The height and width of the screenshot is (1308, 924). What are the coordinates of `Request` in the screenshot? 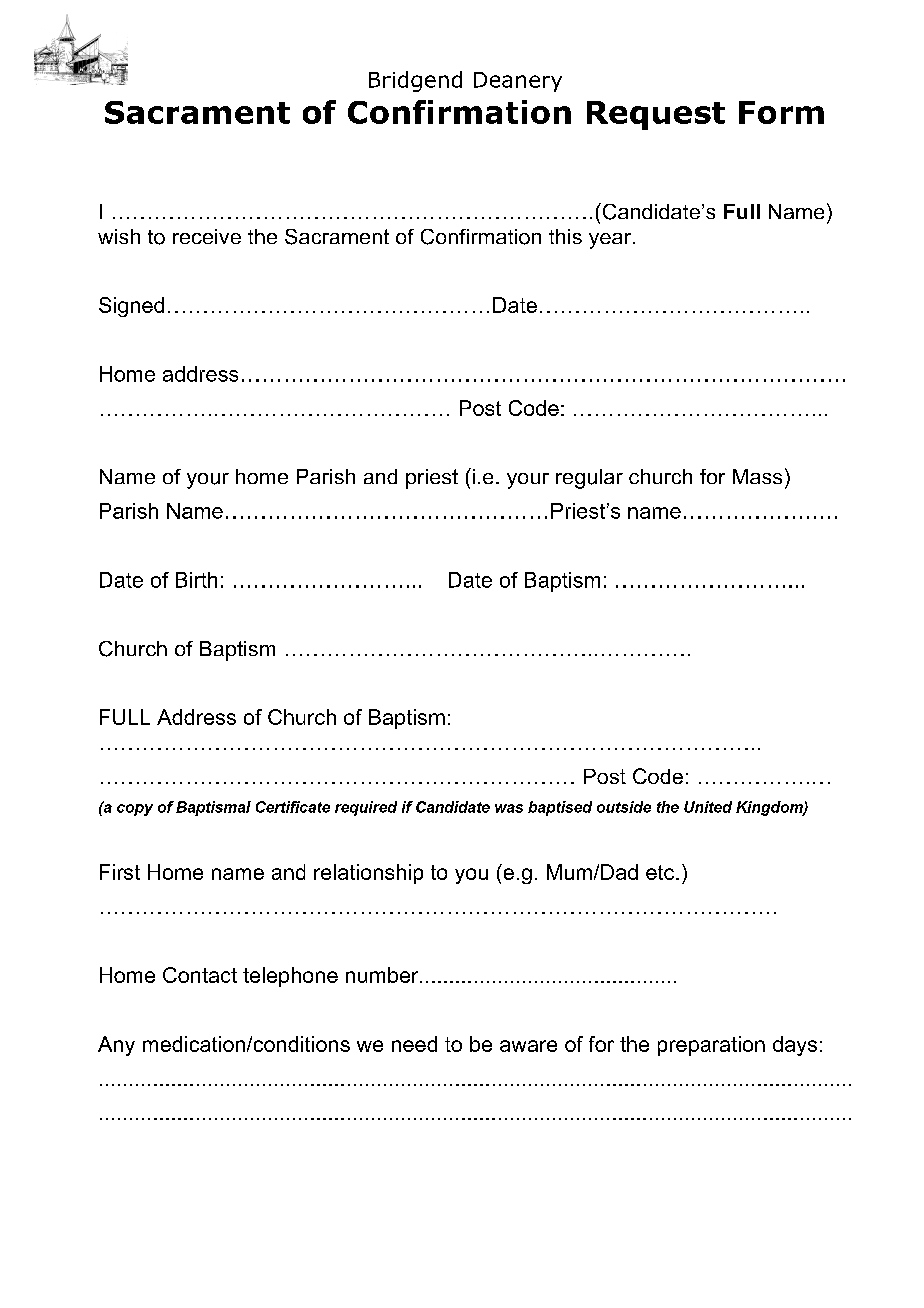 It's located at (656, 115).
